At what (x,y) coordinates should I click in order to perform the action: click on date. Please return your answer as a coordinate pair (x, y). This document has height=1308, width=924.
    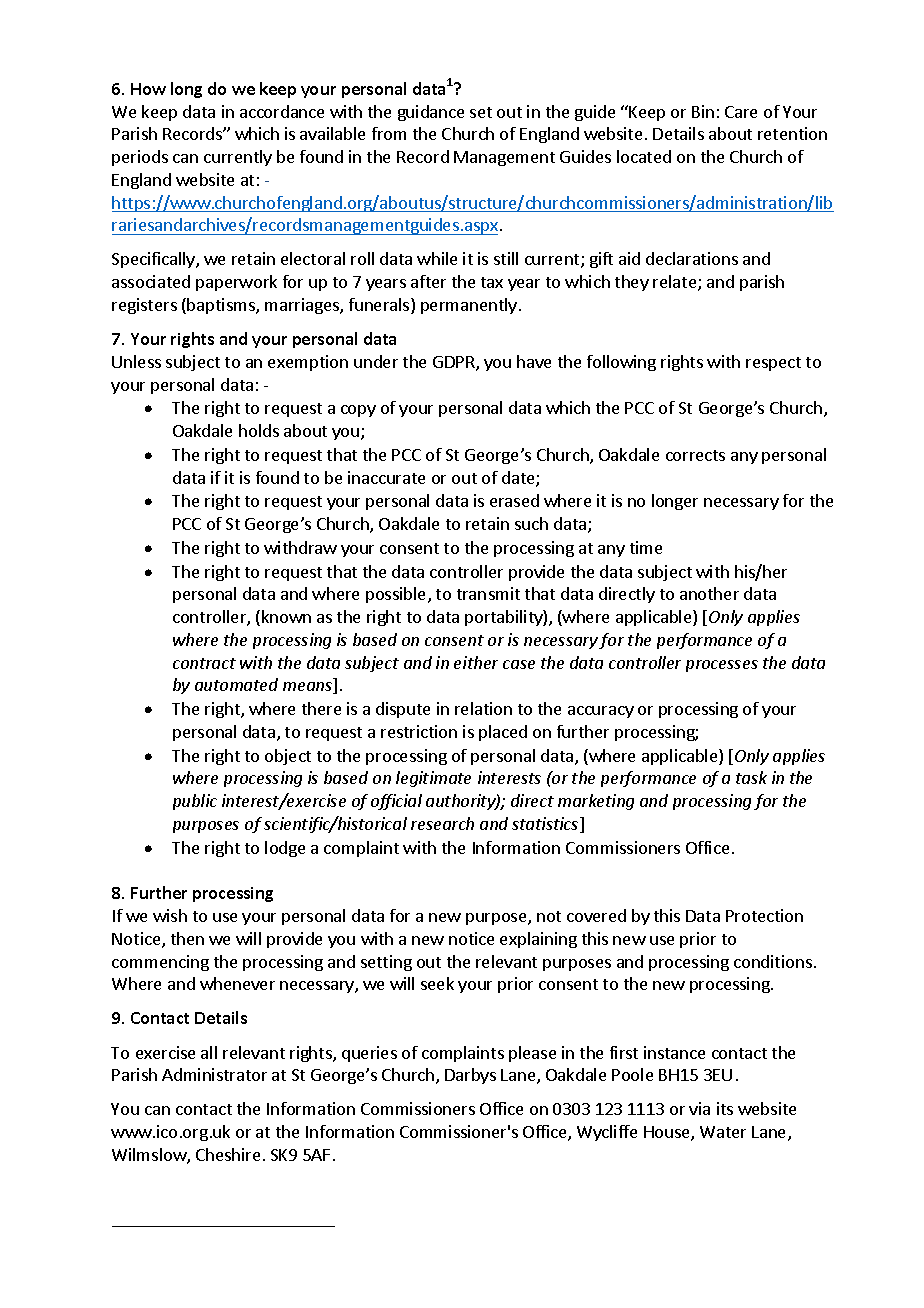
    Looking at the image, I should click on (519, 479).
